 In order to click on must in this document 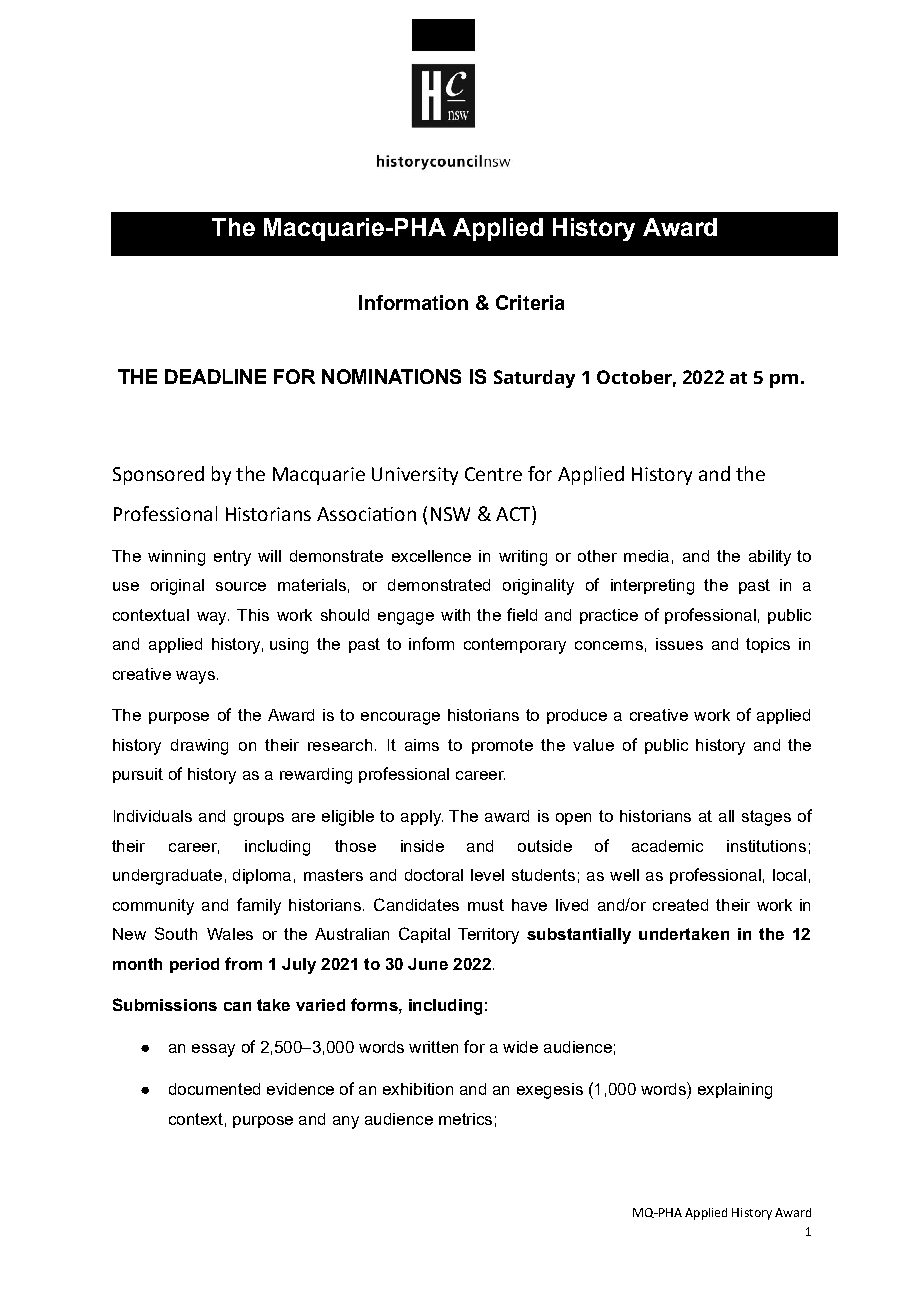, I will do `click(486, 905)`.
